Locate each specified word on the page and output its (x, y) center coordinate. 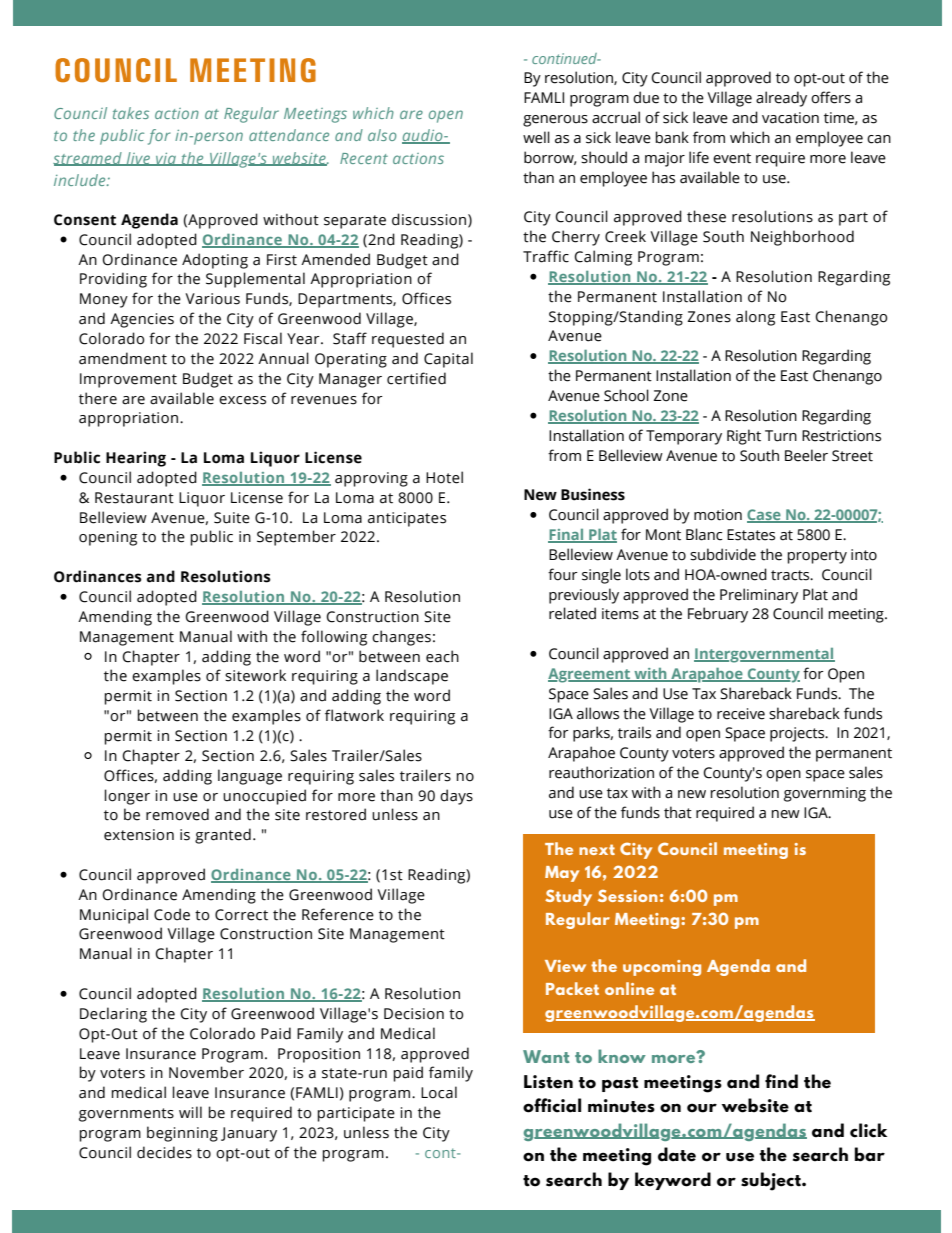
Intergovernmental (764, 655)
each (442, 656)
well (536, 137)
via (166, 159)
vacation (790, 118)
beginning (182, 1134)
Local (439, 1092)
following (334, 638)
